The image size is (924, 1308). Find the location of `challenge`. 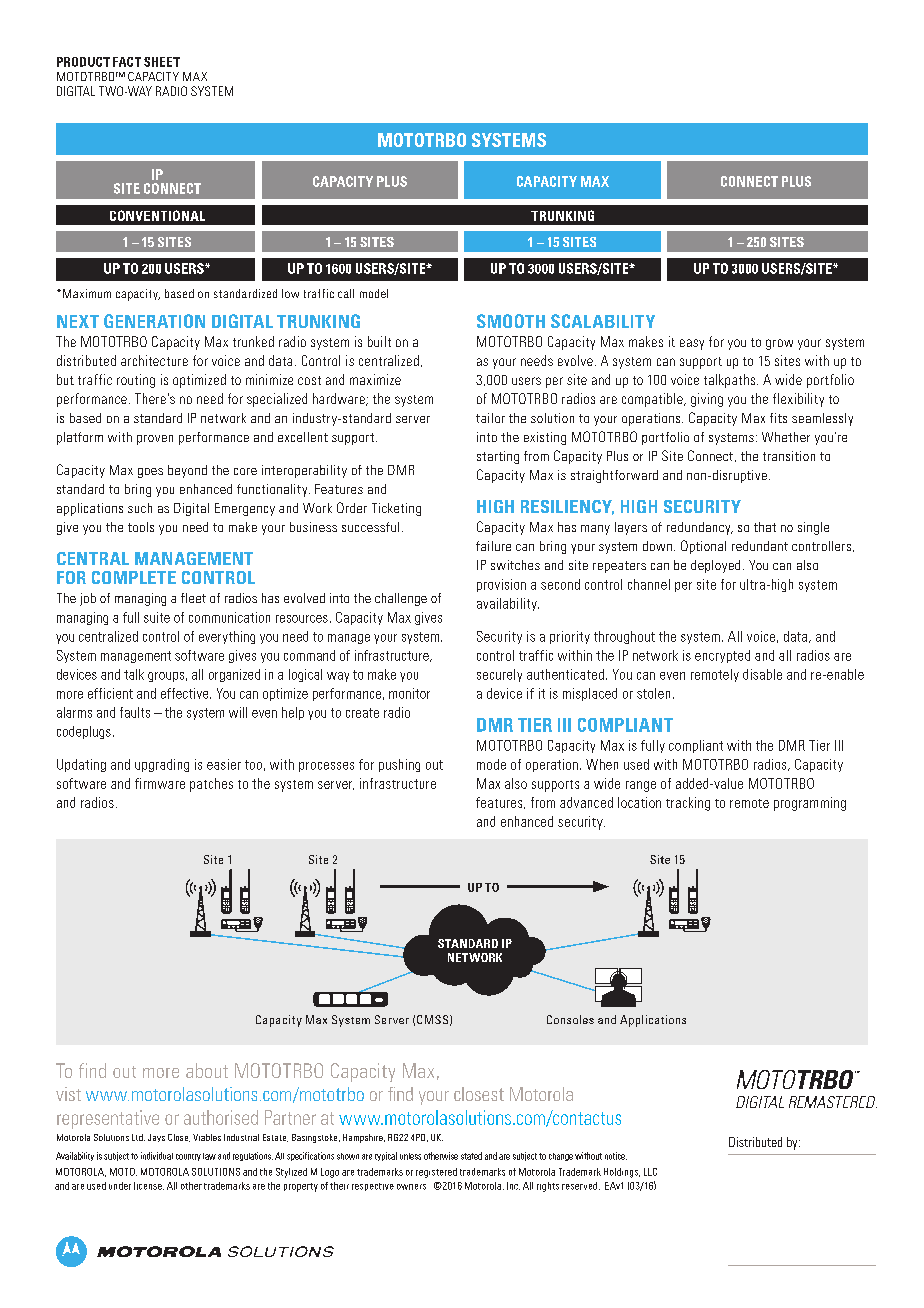

challenge is located at coordinates (401, 599).
